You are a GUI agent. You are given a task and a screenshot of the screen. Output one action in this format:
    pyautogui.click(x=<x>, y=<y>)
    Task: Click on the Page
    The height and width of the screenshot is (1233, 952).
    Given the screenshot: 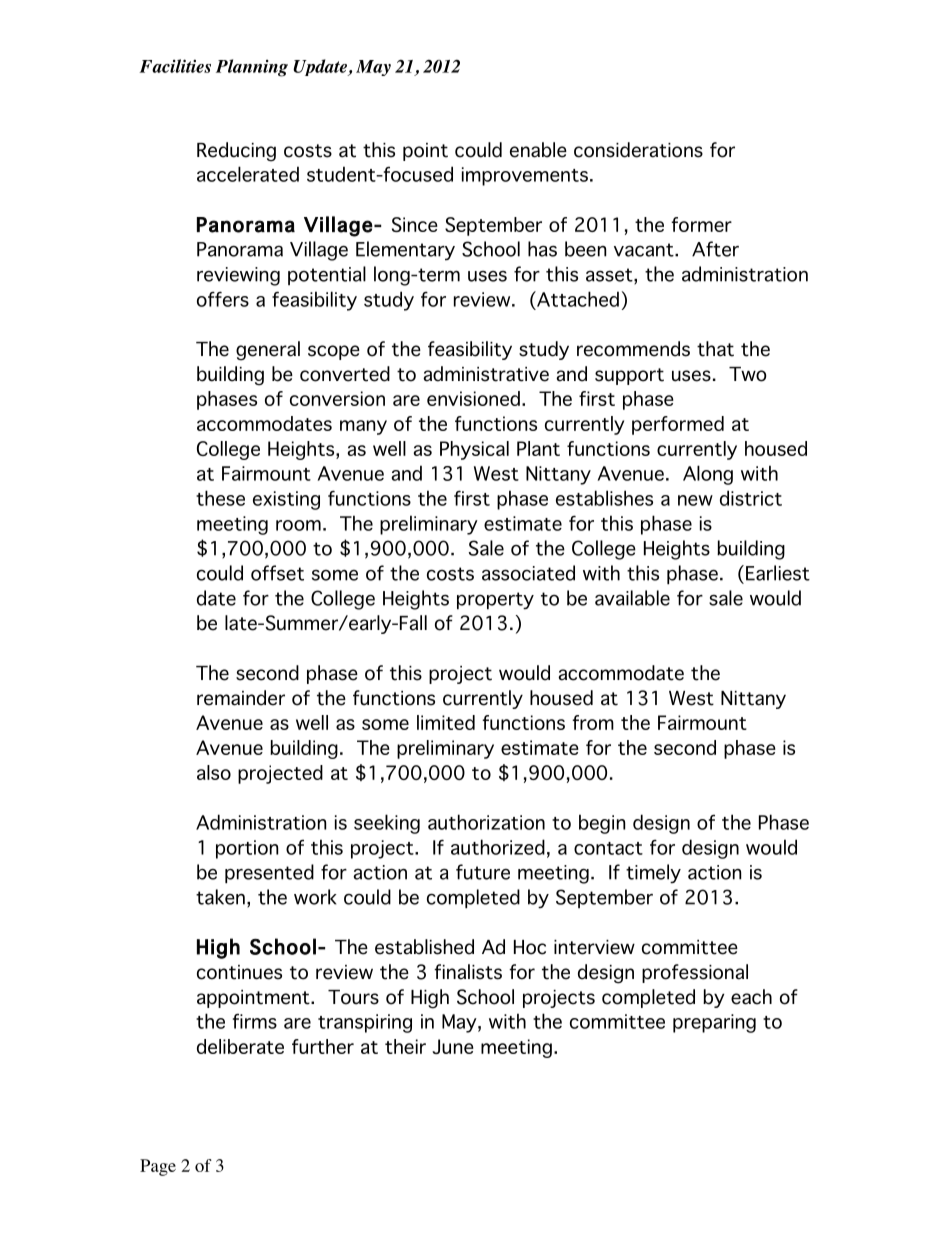 What is the action you would take?
    pyautogui.click(x=158, y=1167)
